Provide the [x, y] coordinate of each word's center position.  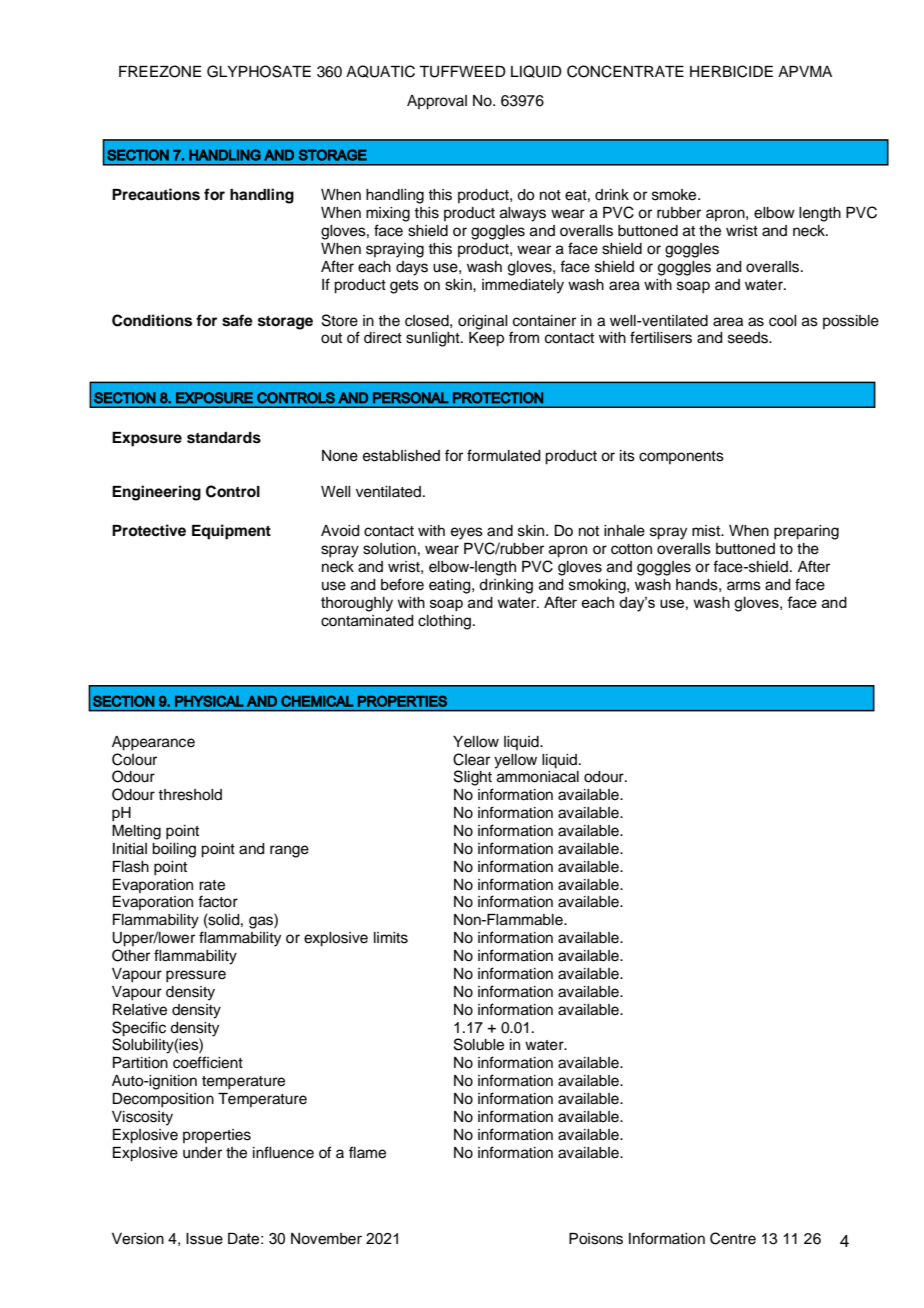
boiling [174, 850]
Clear [471, 759]
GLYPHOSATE [259, 71]
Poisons [596, 1239]
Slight [473, 778]
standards [224, 438]
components [681, 457]
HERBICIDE [731, 71]
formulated [504, 455]
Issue [204, 1239]
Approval [437, 102]
